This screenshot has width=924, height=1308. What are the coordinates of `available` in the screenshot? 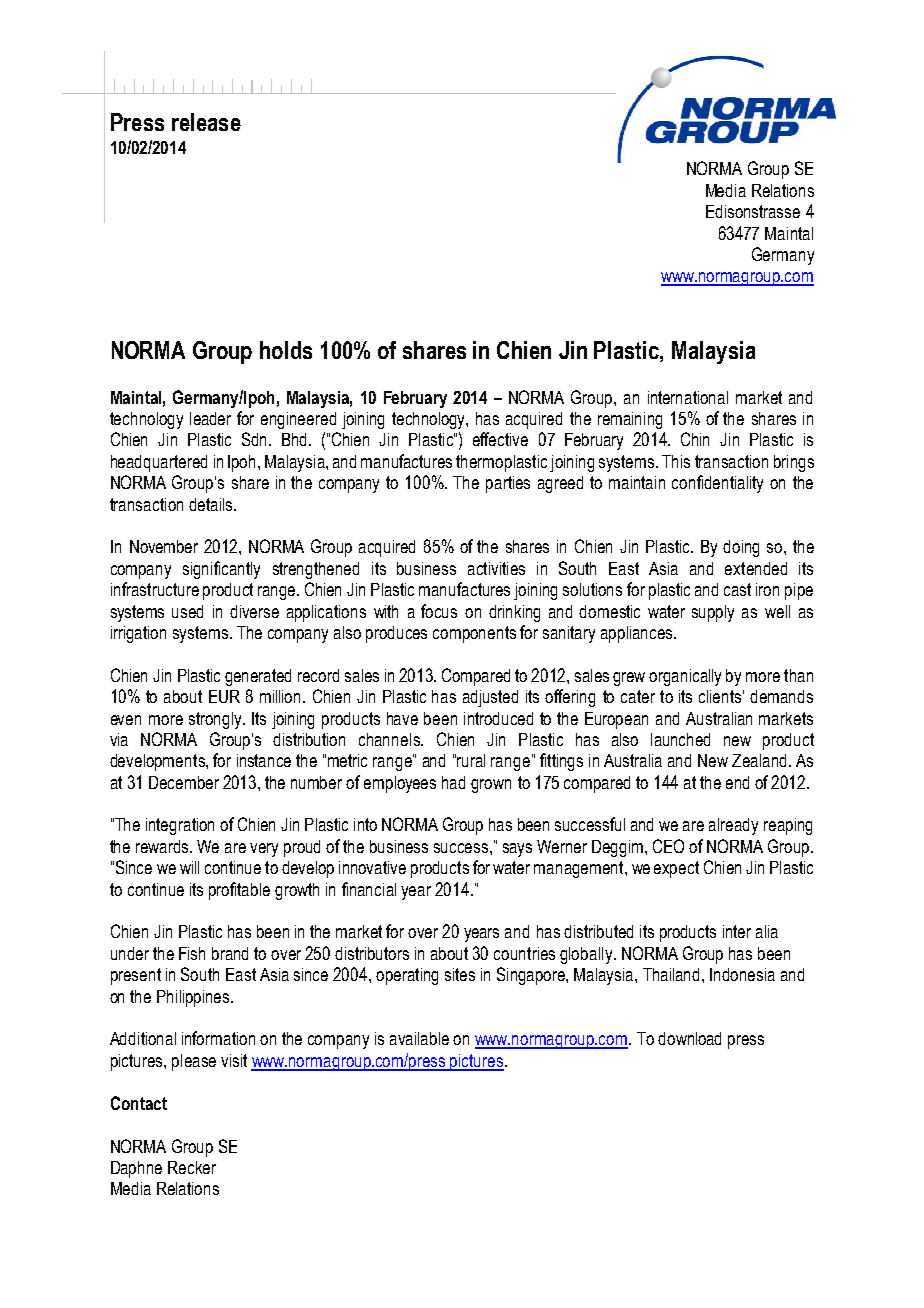 It's located at (419, 1038).
